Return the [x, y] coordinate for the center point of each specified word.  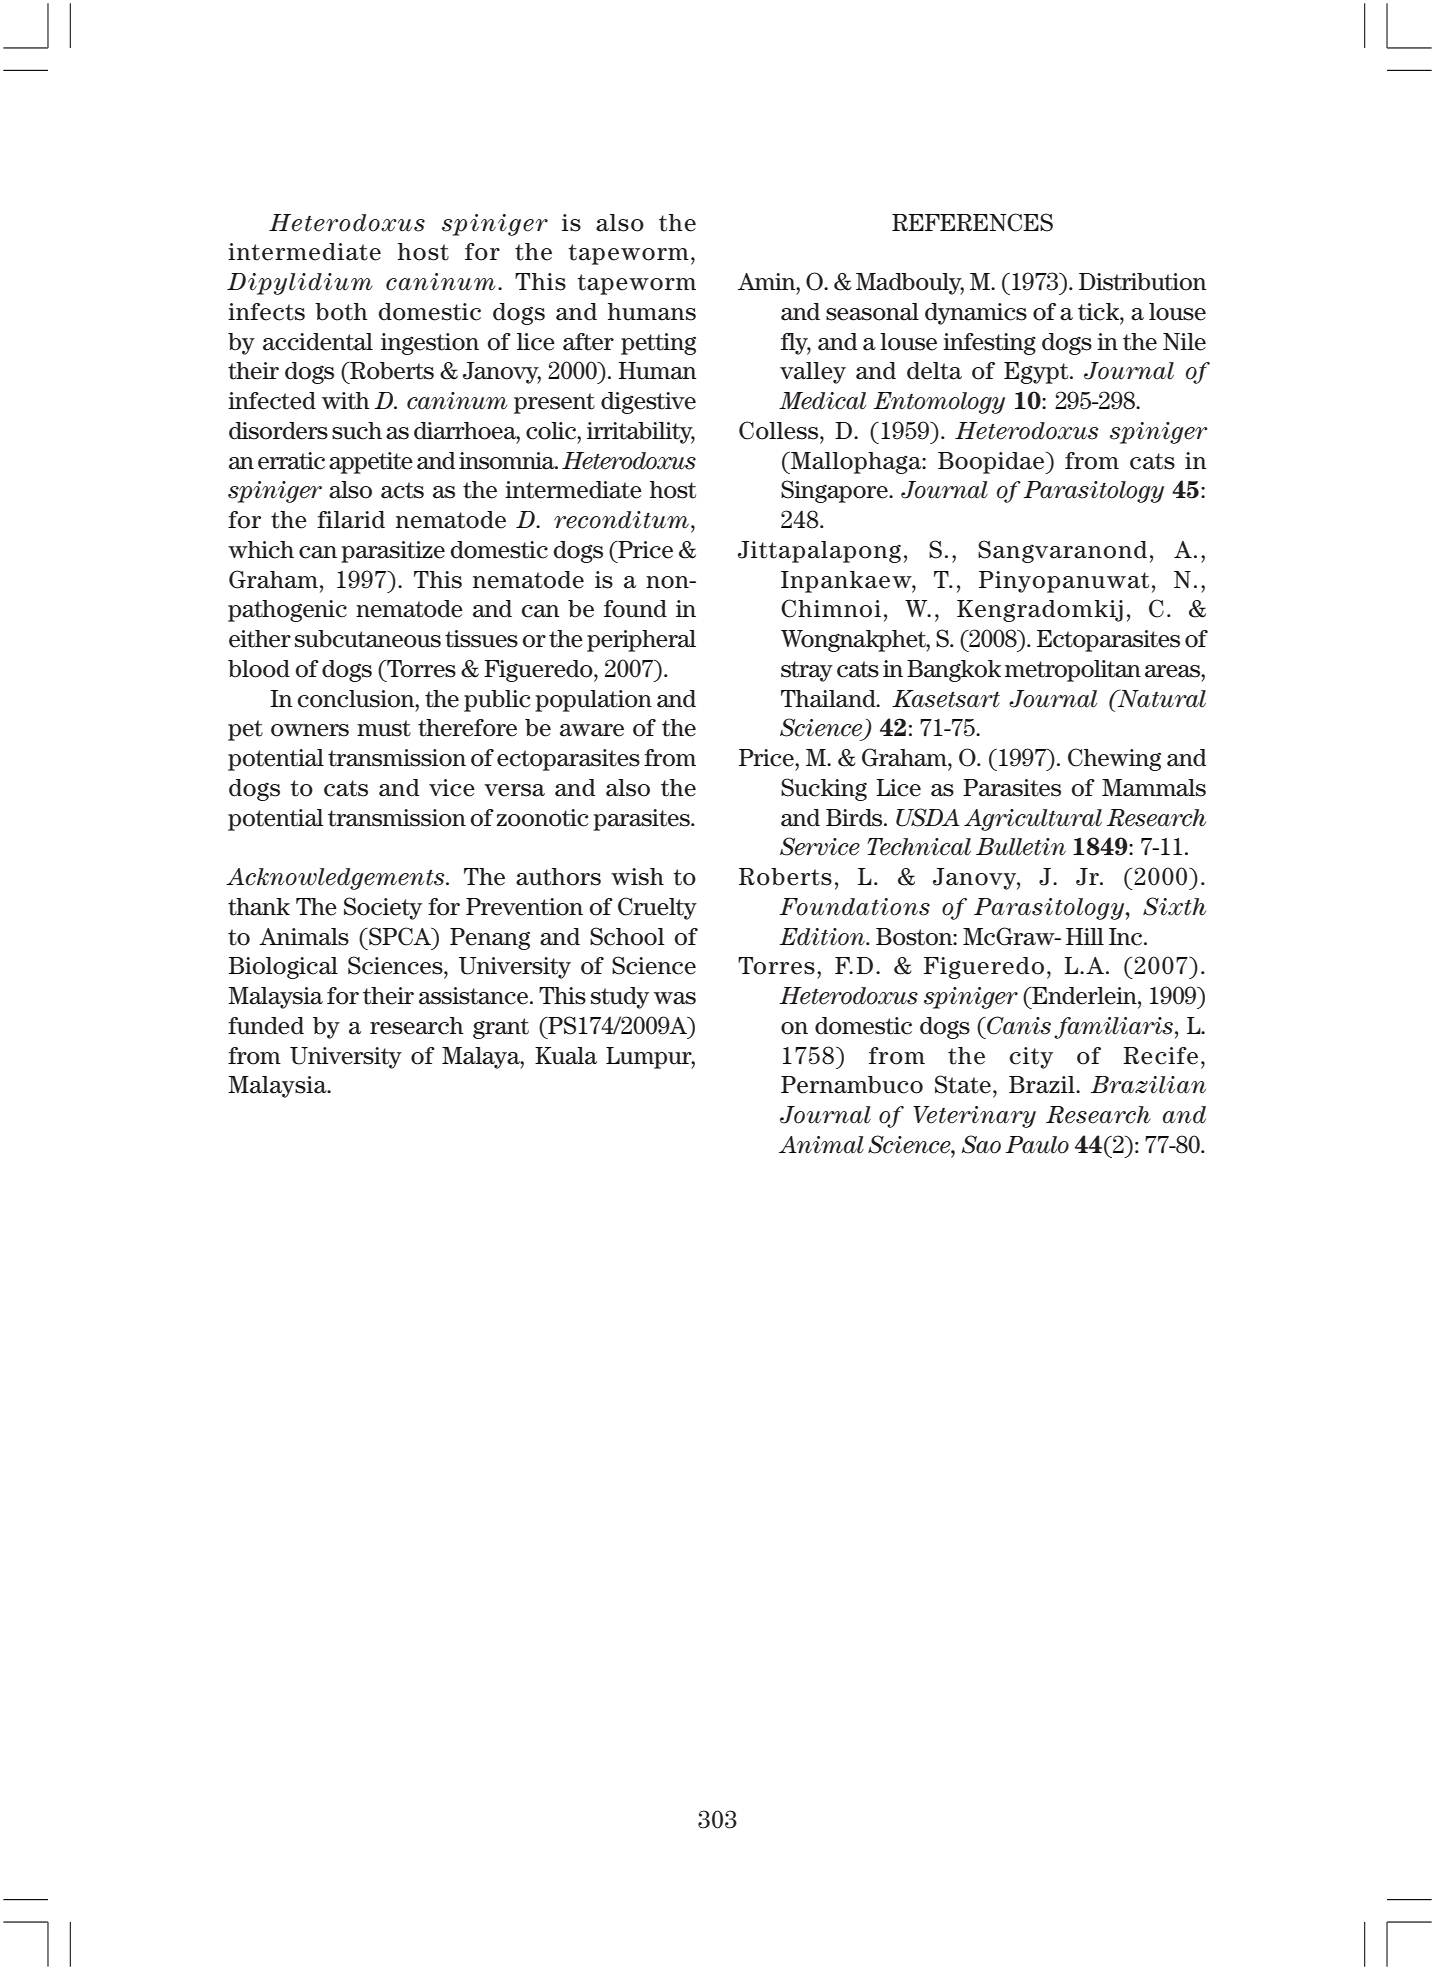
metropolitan [1073, 671]
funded [266, 1026]
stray [807, 671]
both [341, 312]
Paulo [1037, 1145]
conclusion [357, 699]
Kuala [566, 1056]
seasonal [872, 312]
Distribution [1143, 282]
